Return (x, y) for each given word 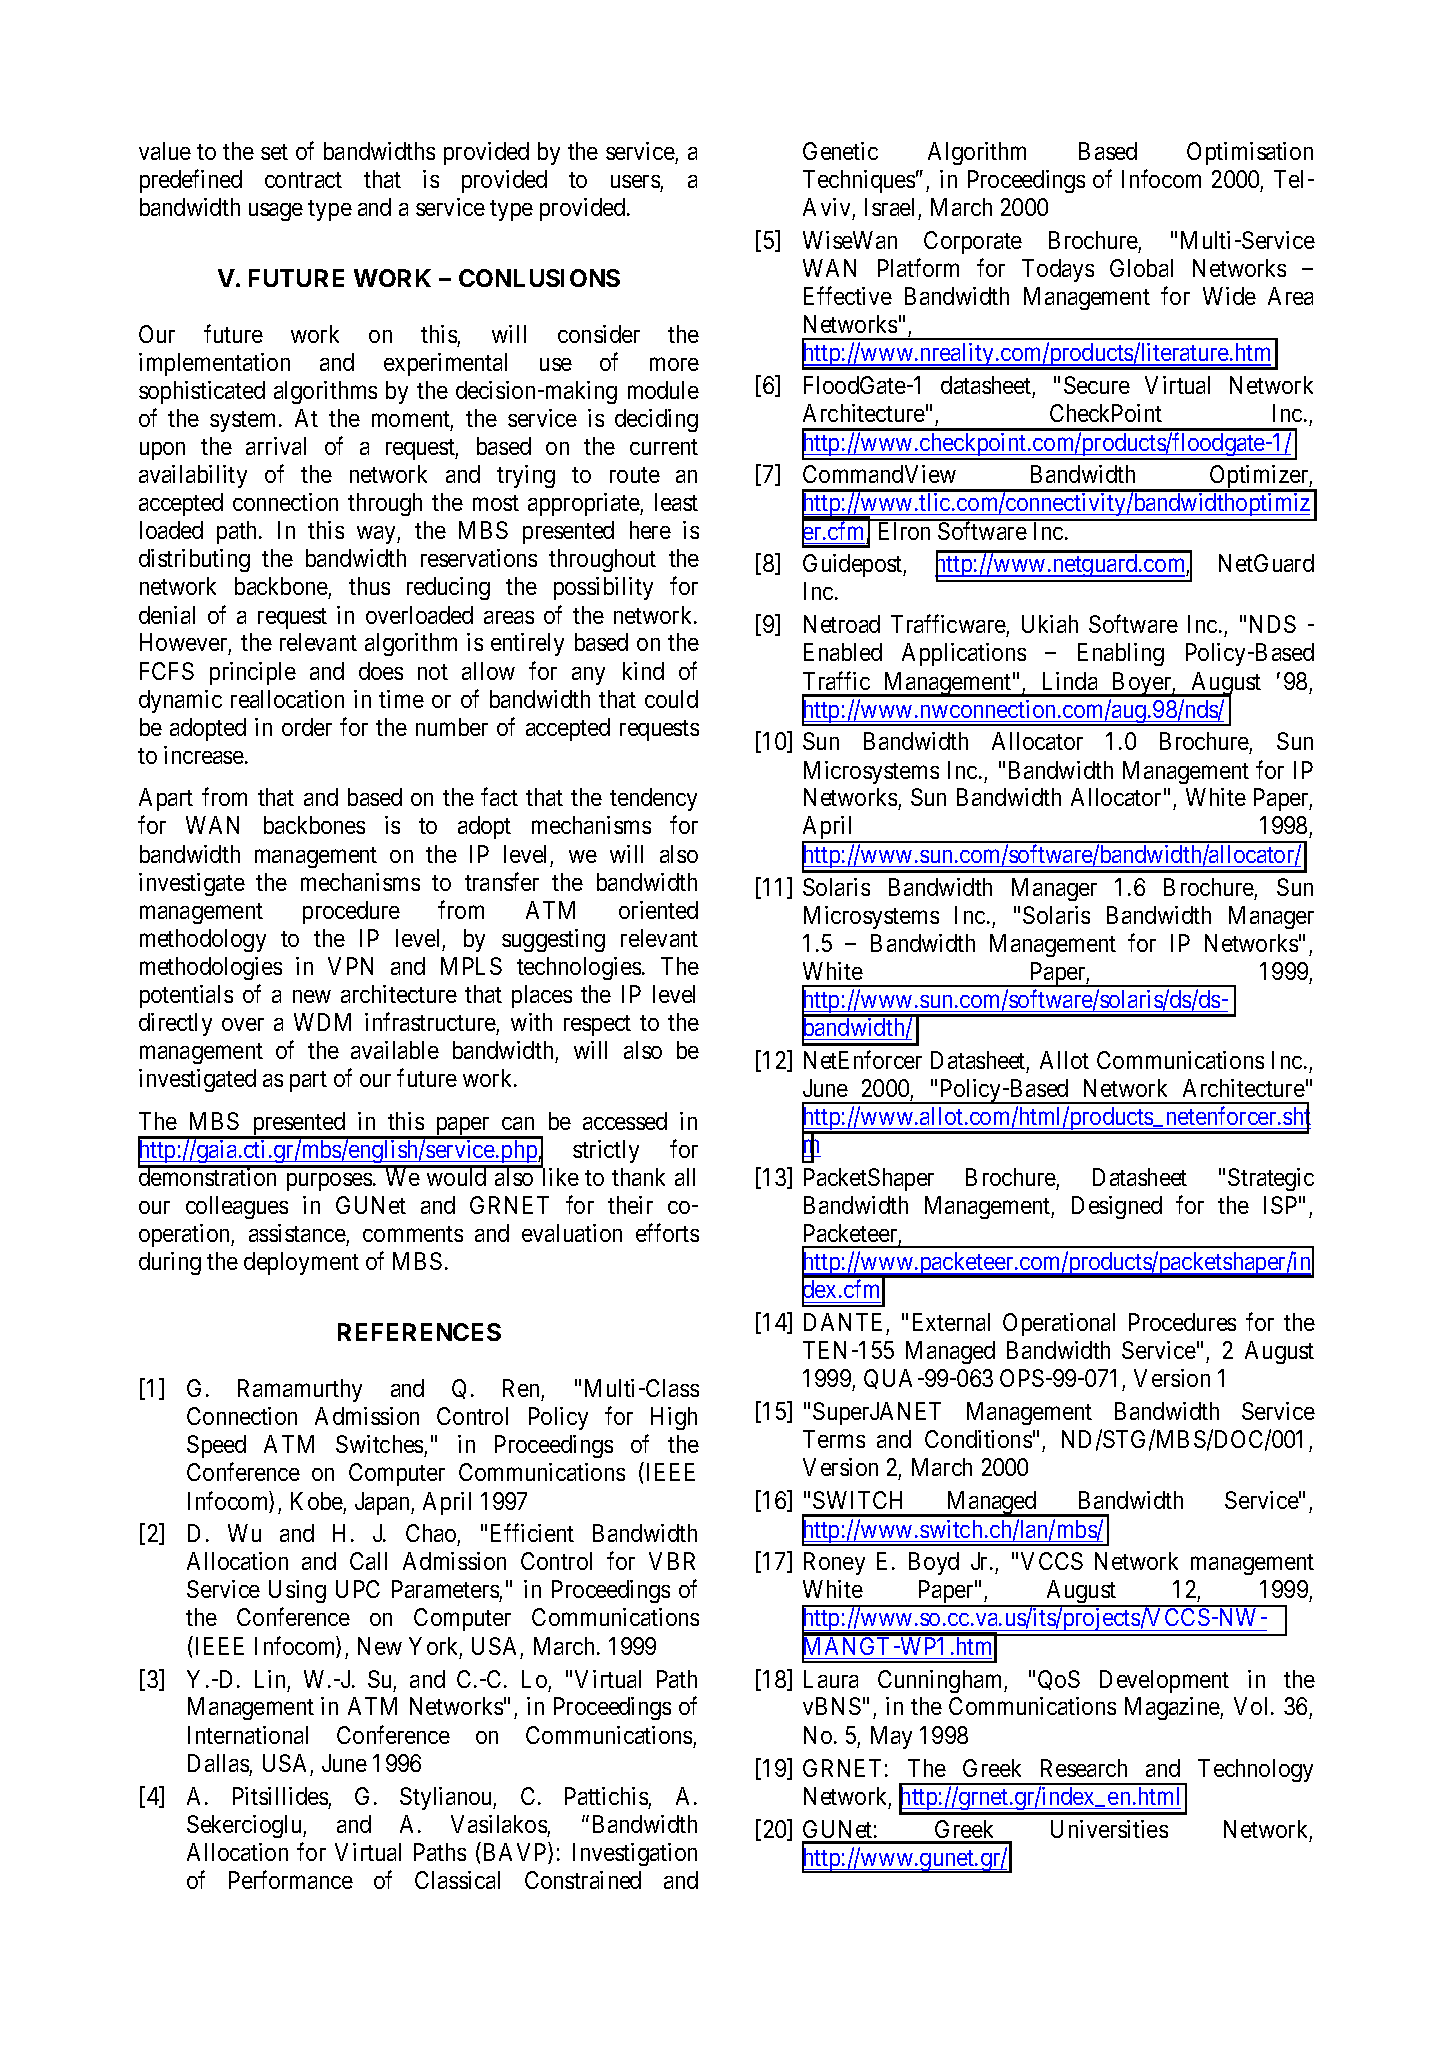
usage (276, 212)
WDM (322, 1022)
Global (1141, 268)
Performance (291, 1879)
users (635, 181)
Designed (1117, 1207)
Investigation (635, 1854)
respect (597, 1025)
